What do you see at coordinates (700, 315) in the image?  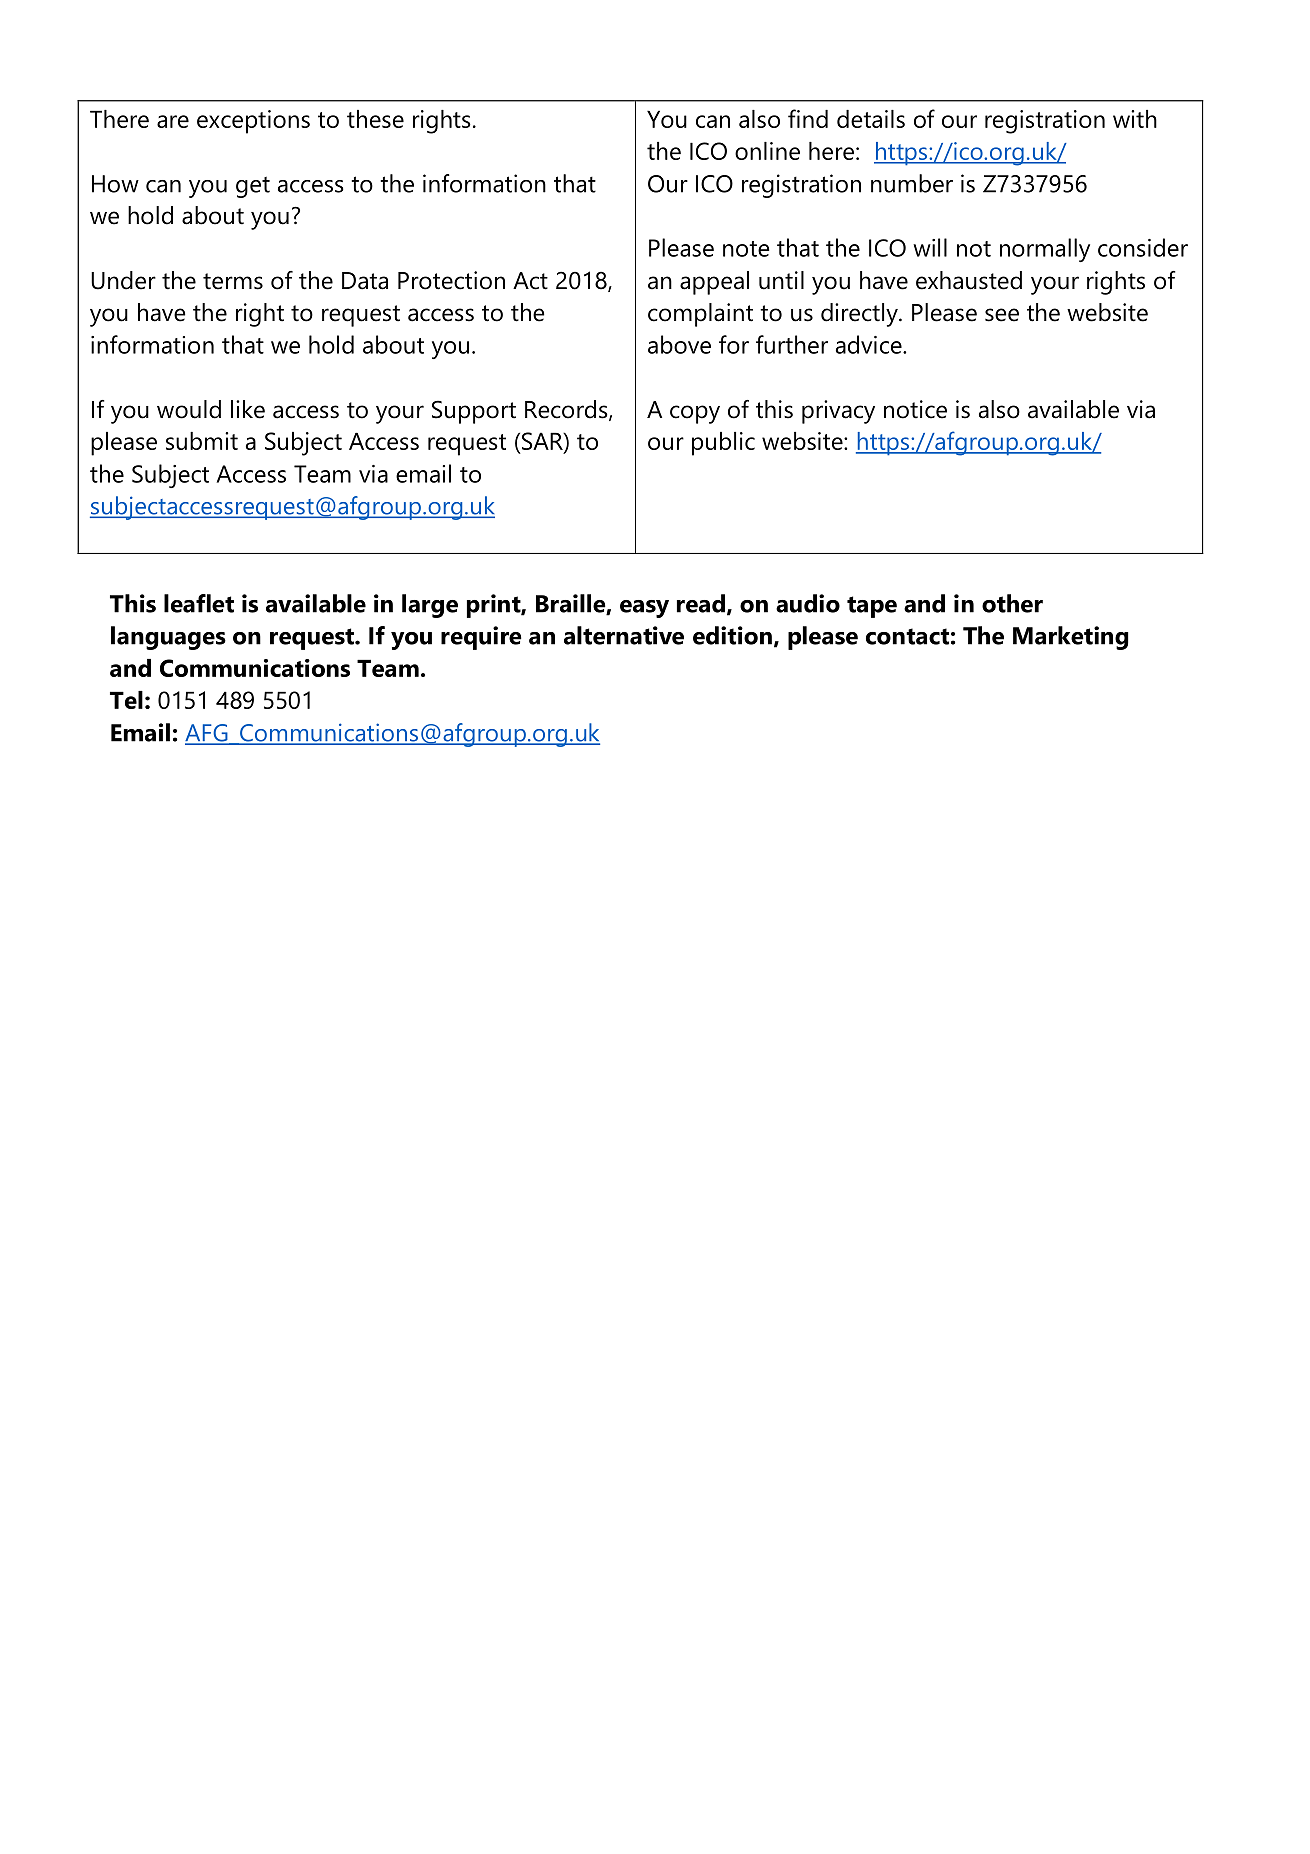 I see `complaint` at bounding box center [700, 315].
